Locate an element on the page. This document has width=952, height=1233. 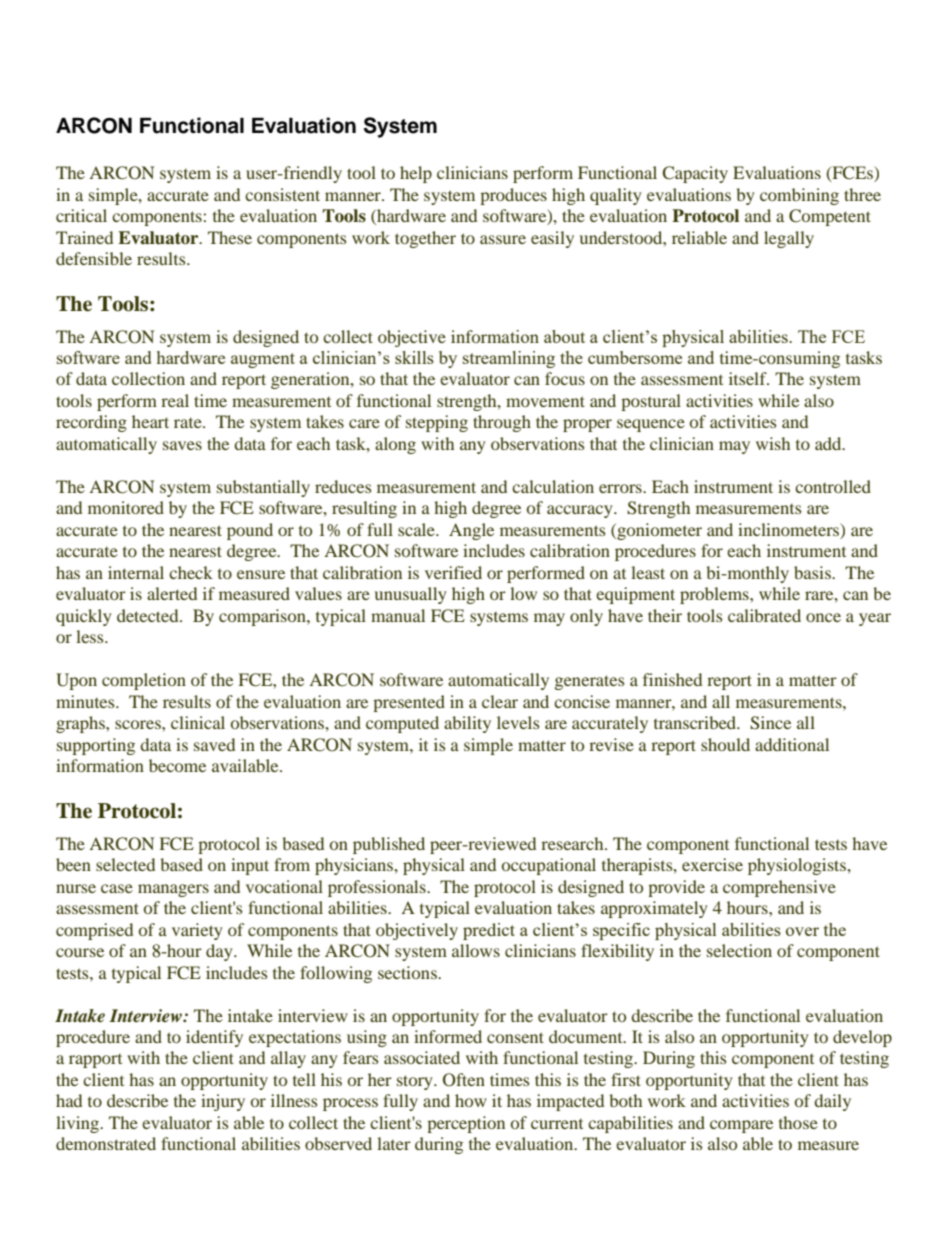
combining is located at coordinates (799, 196).
